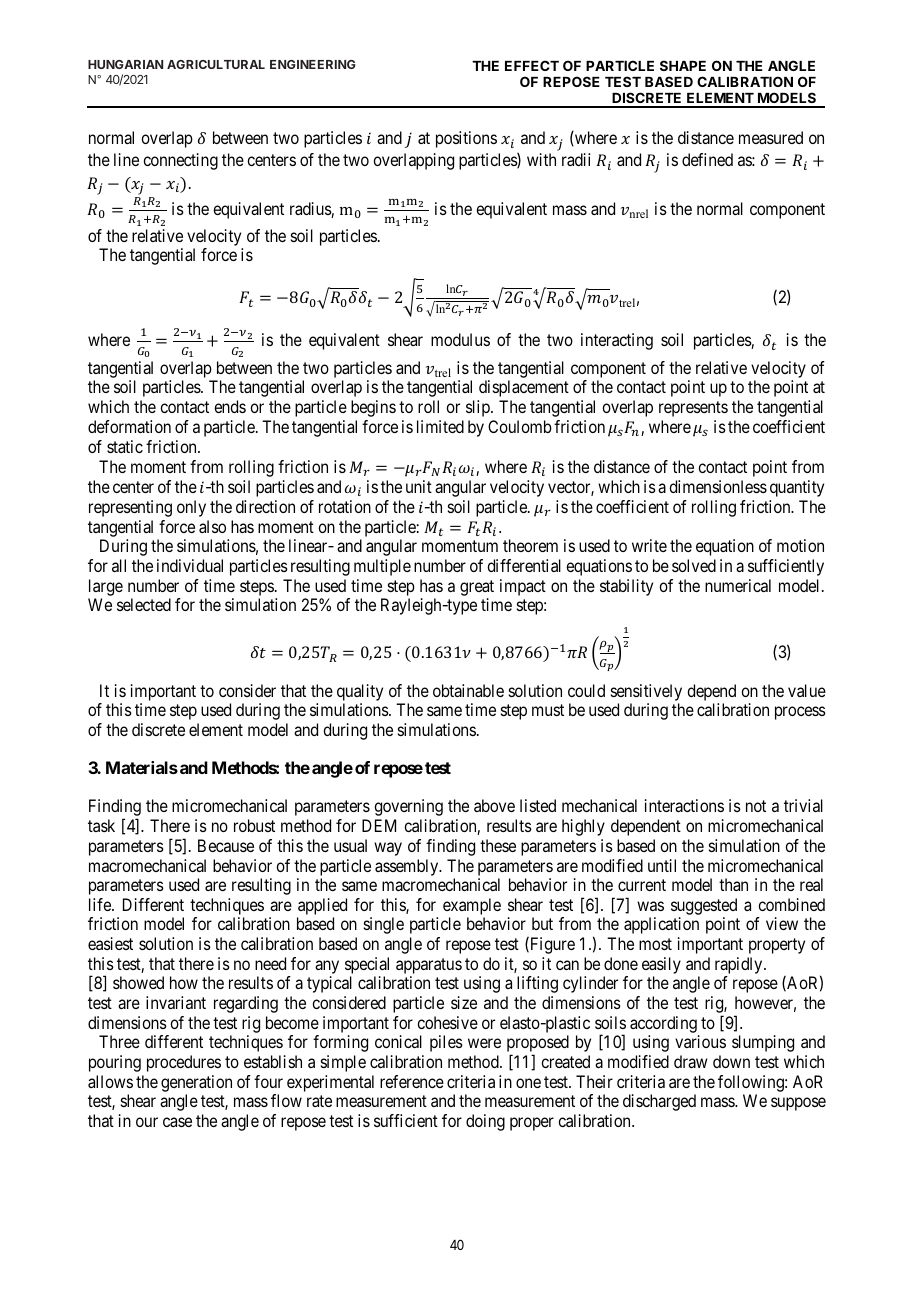  Describe the element at coordinates (477, 588) in the screenshot. I see `great` at that location.
